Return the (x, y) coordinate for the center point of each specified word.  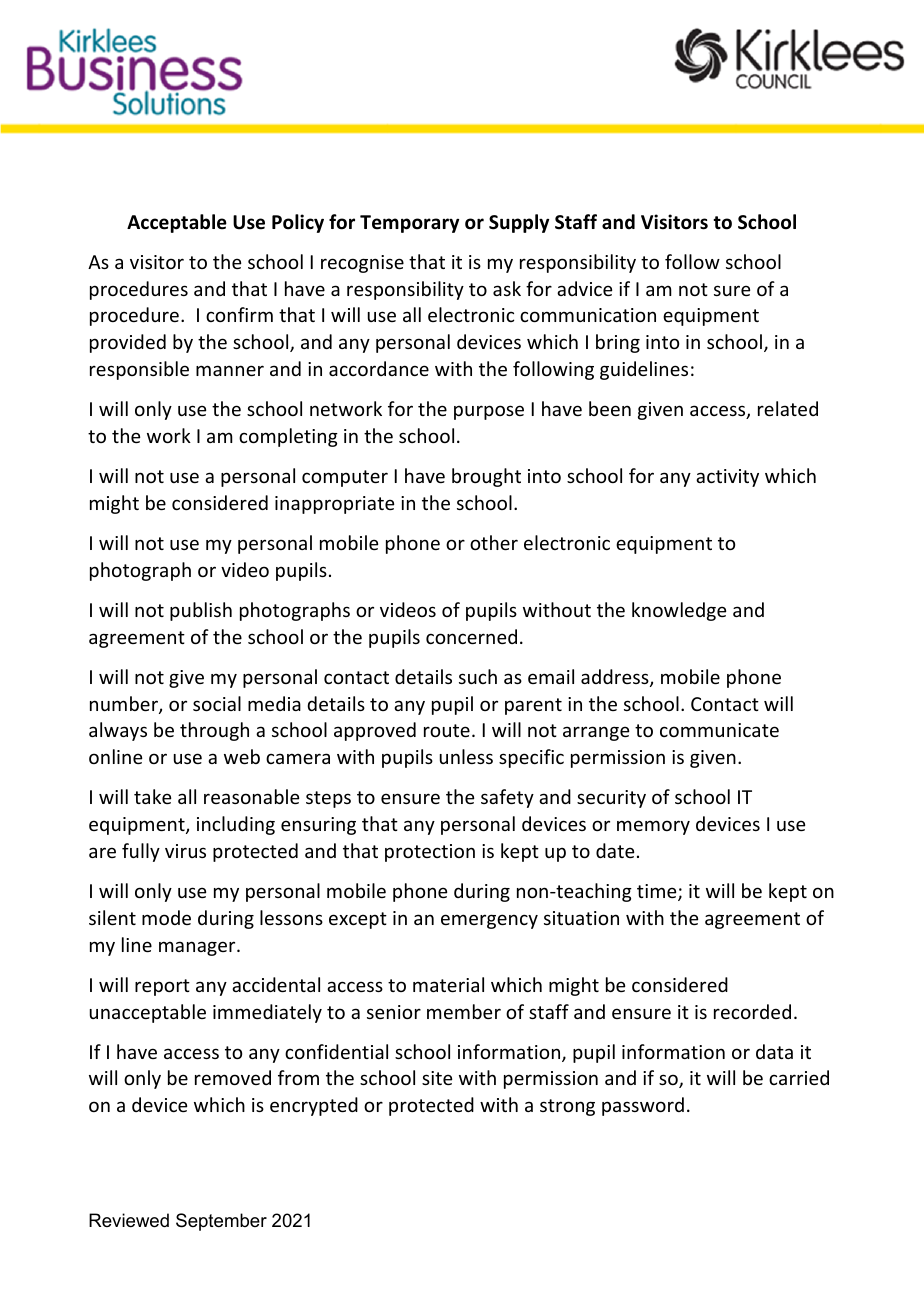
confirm (239, 314)
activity (727, 478)
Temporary (409, 224)
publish (201, 611)
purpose (489, 412)
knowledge (679, 611)
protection (430, 853)
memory (653, 827)
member (464, 1011)
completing (288, 437)
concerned (471, 636)
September (221, 1222)
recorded (752, 1011)
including (236, 825)
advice (584, 288)
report (162, 987)
